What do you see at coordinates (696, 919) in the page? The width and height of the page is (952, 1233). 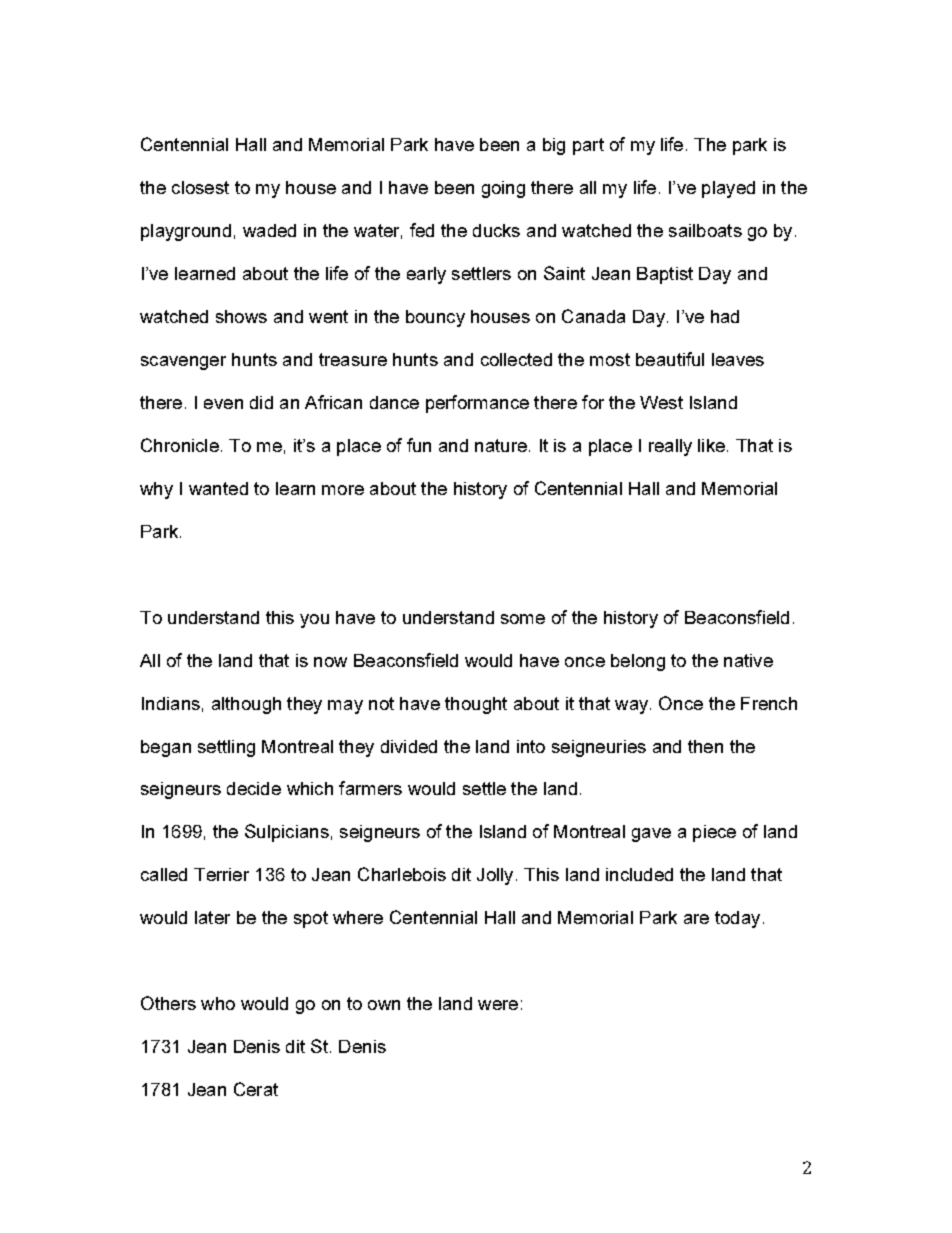 I see `are` at bounding box center [696, 919].
